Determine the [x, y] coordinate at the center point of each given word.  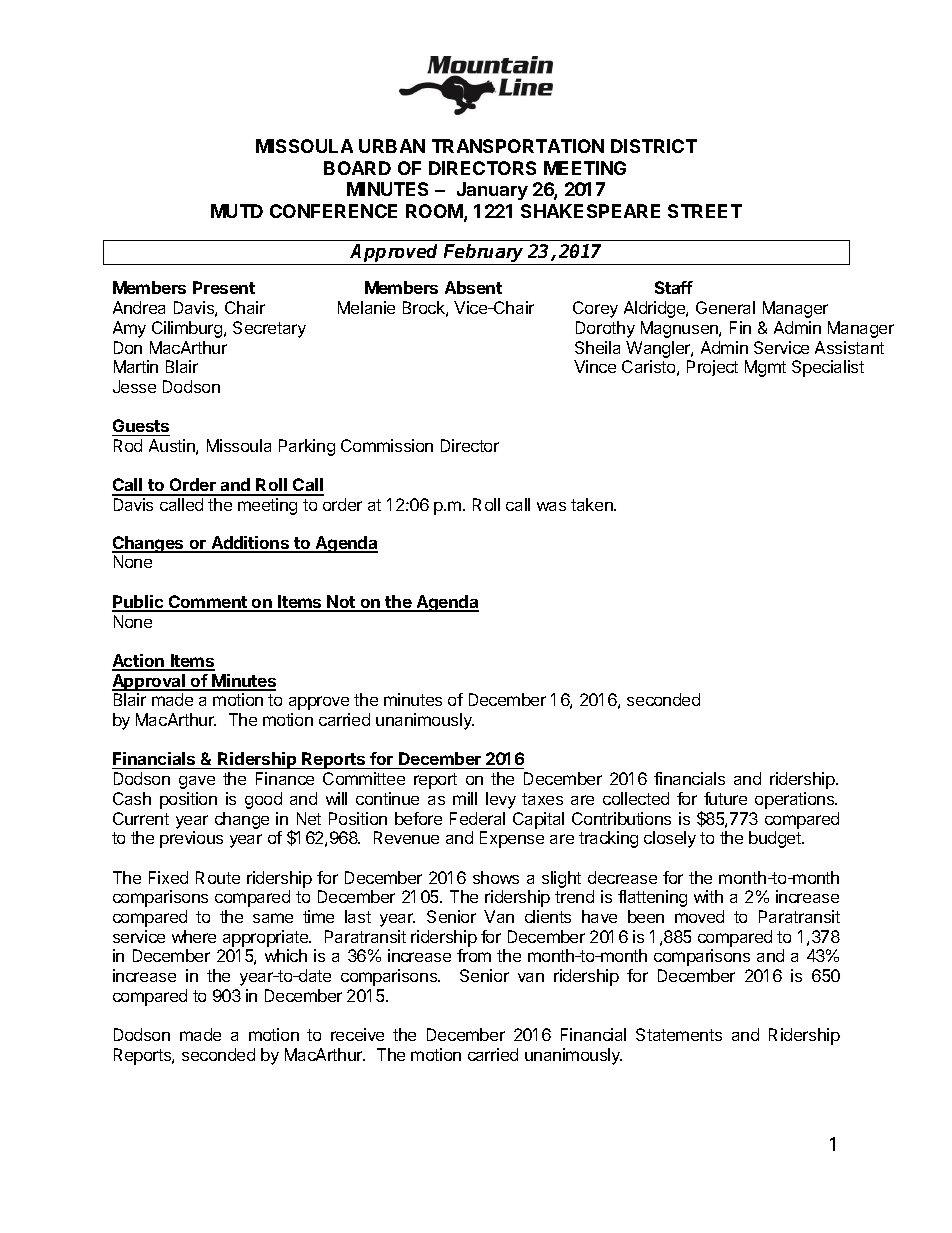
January [492, 191]
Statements [679, 1034]
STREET [705, 211]
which [286, 955]
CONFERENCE [333, 211]
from [474, 955]
